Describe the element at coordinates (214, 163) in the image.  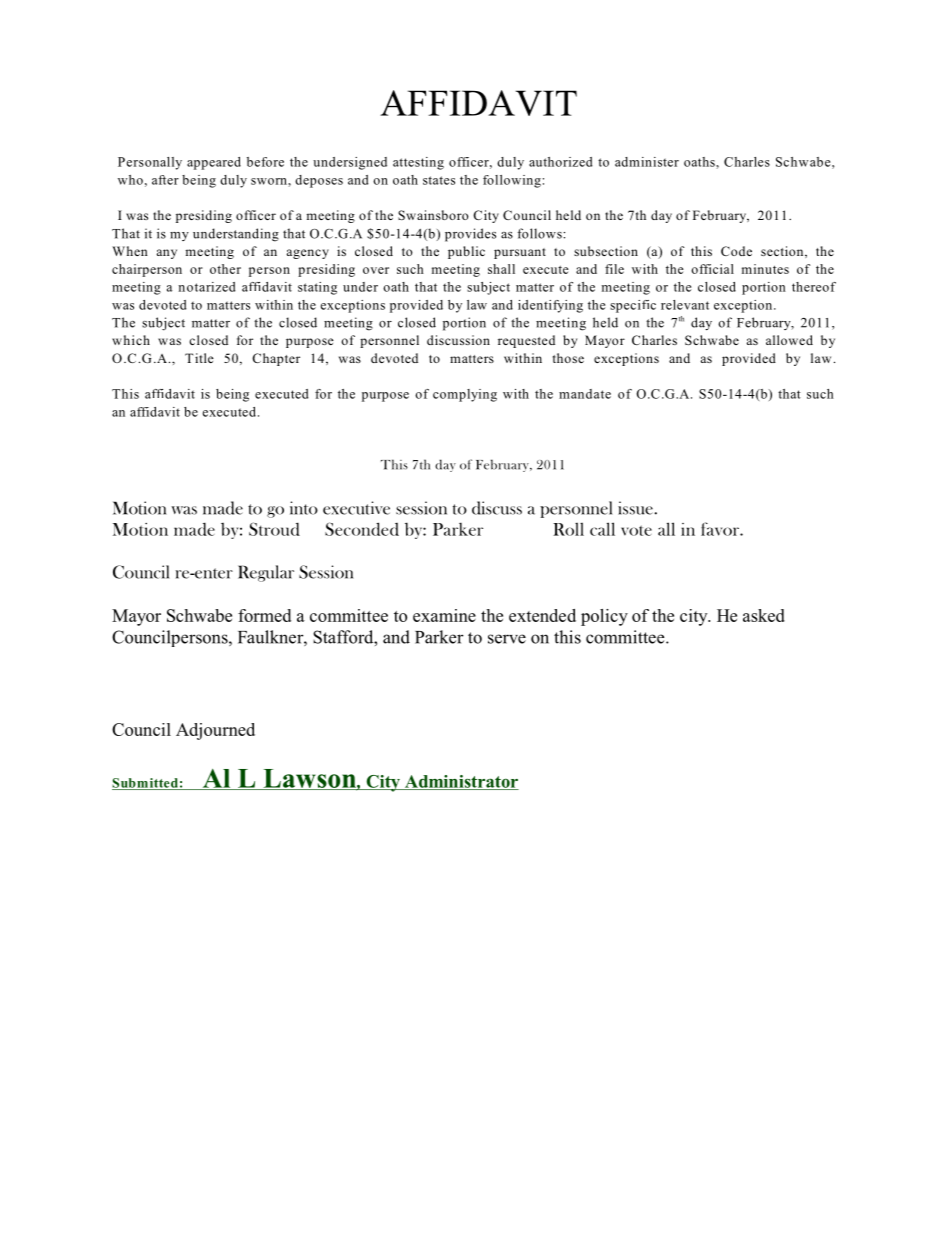
I see `appeared` at that location.
